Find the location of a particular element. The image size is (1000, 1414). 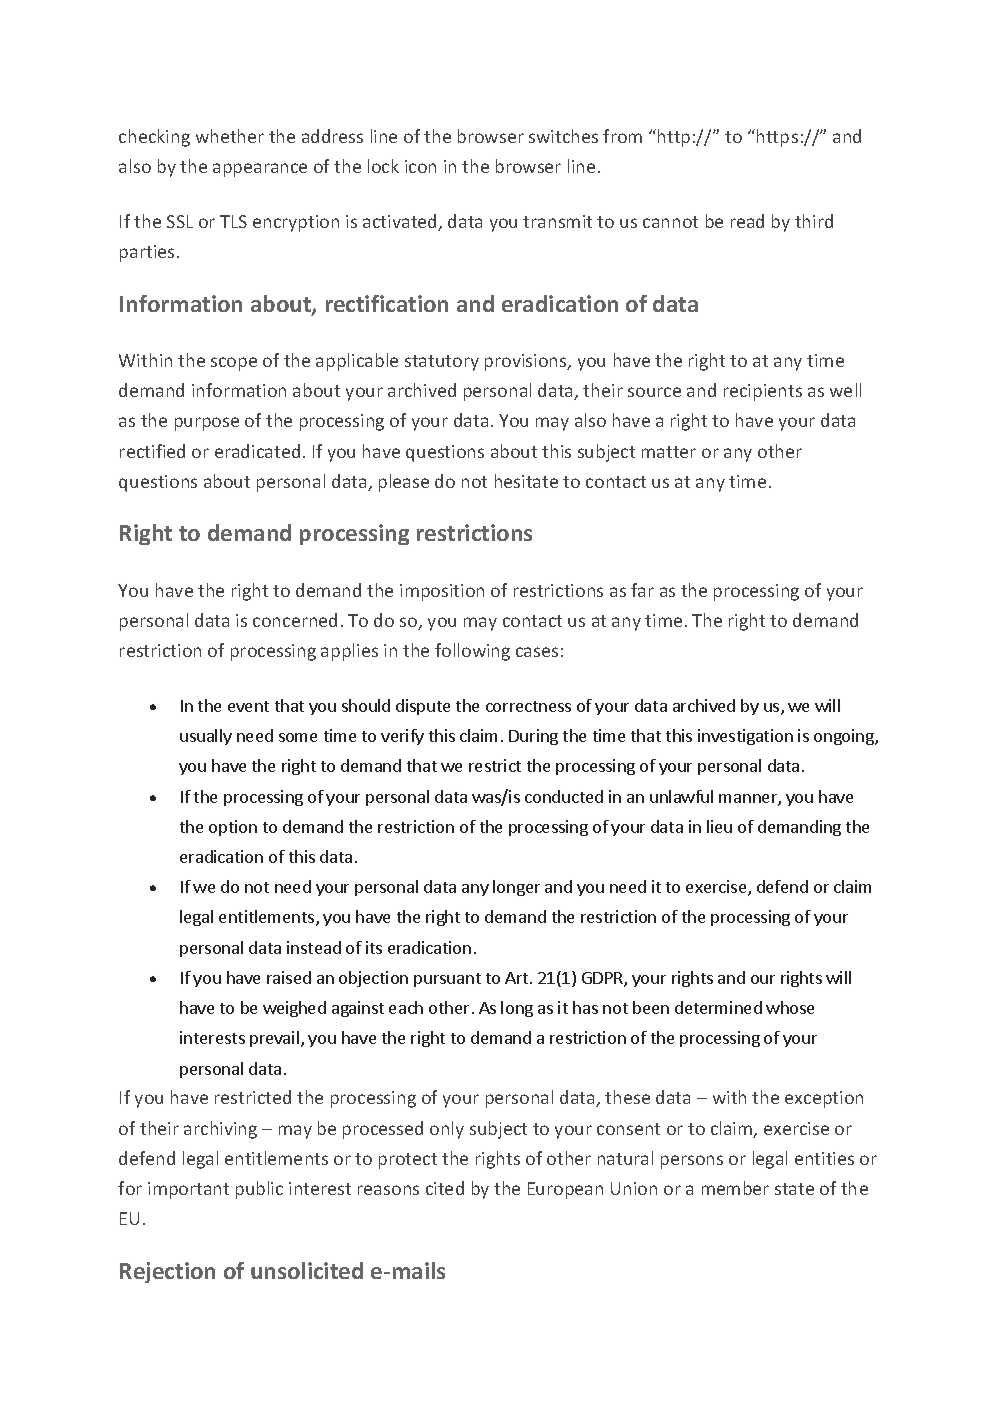

read is located at coordinates (747, 221).
